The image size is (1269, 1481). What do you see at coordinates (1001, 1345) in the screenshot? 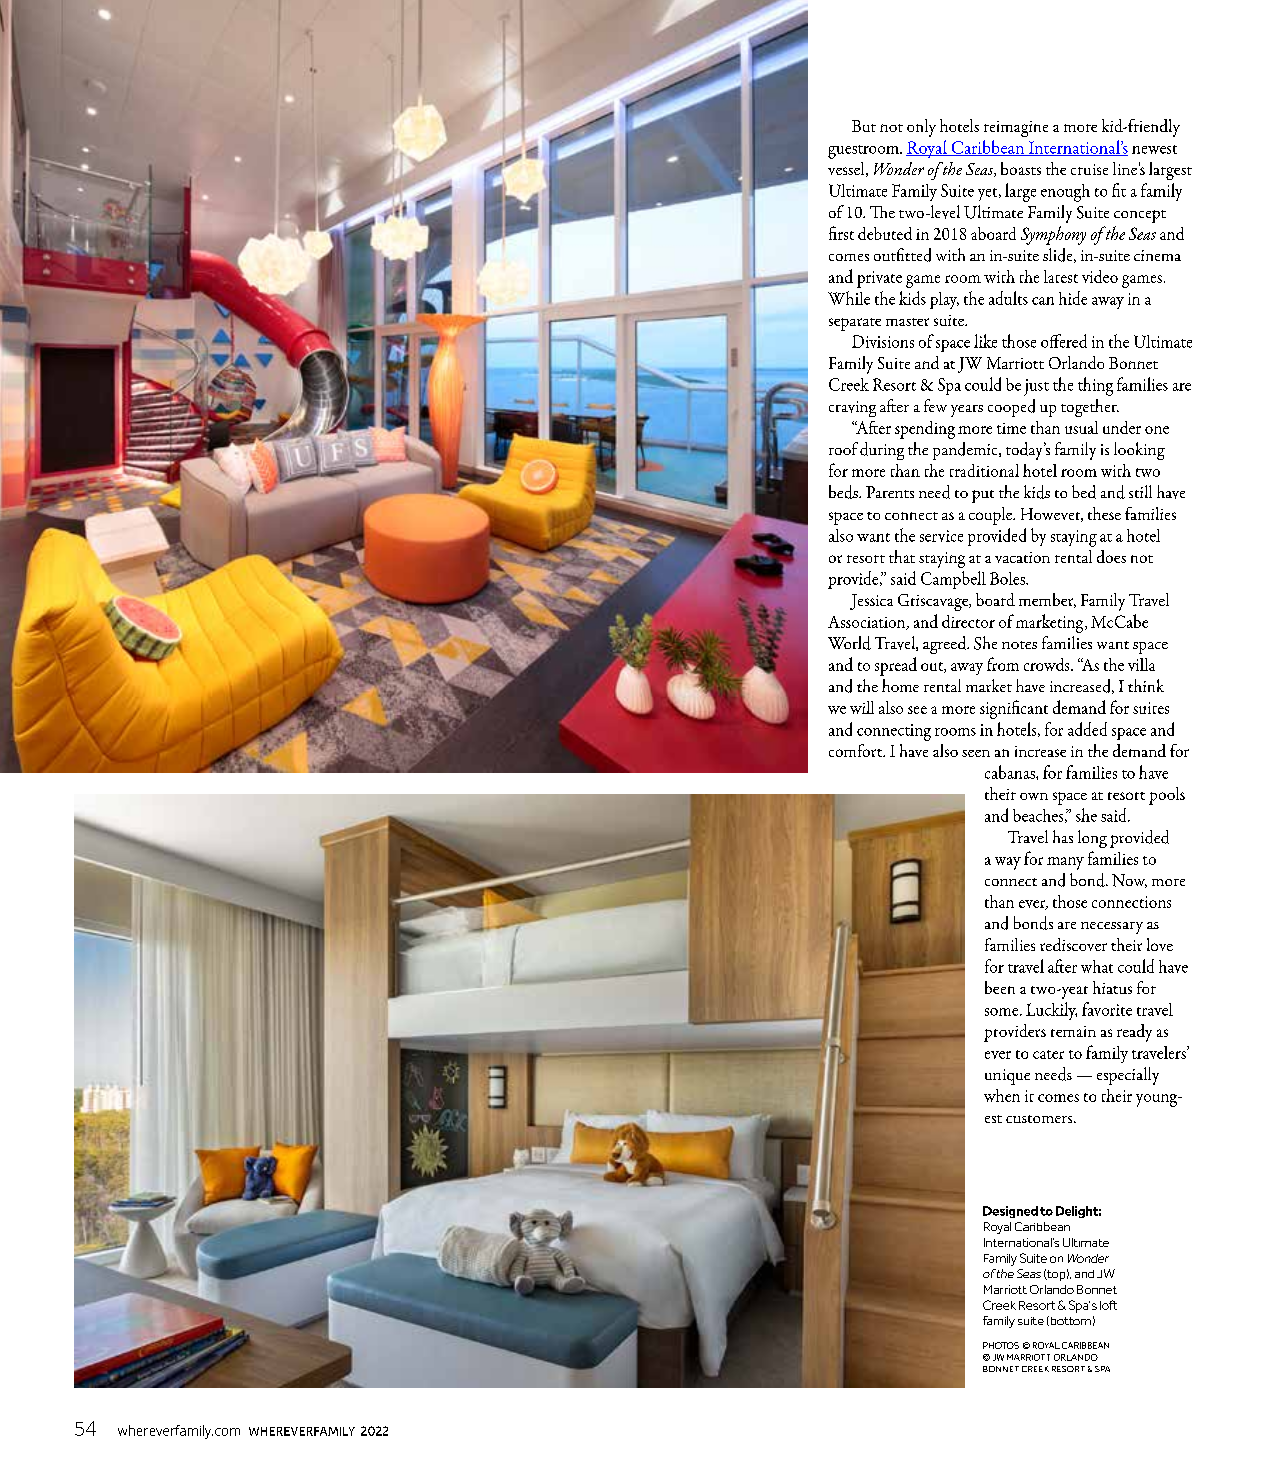
I see `PHOTOS` at bounding box center [1001, 1345].
